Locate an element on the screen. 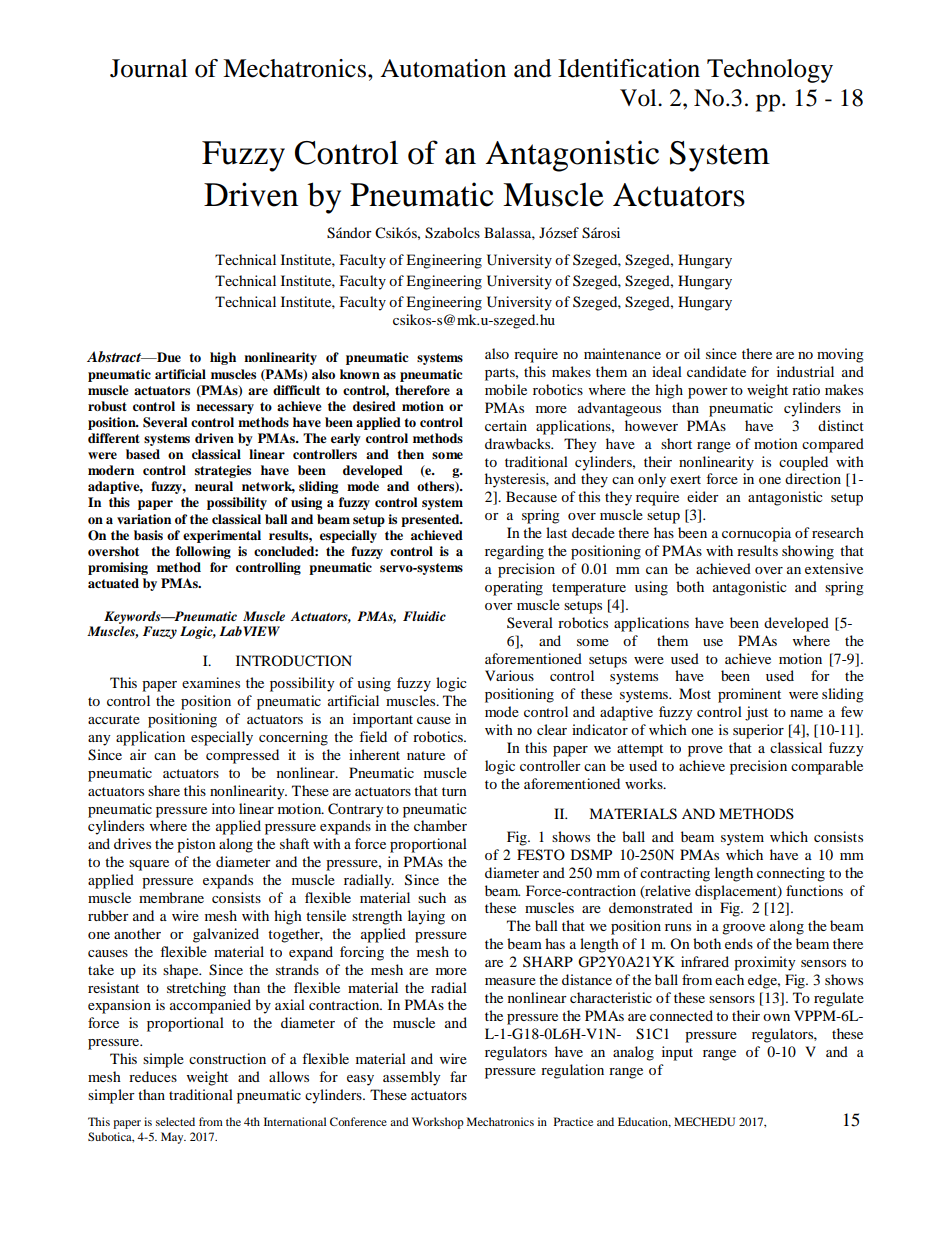  Journal is located at coordinates (149, 68).
